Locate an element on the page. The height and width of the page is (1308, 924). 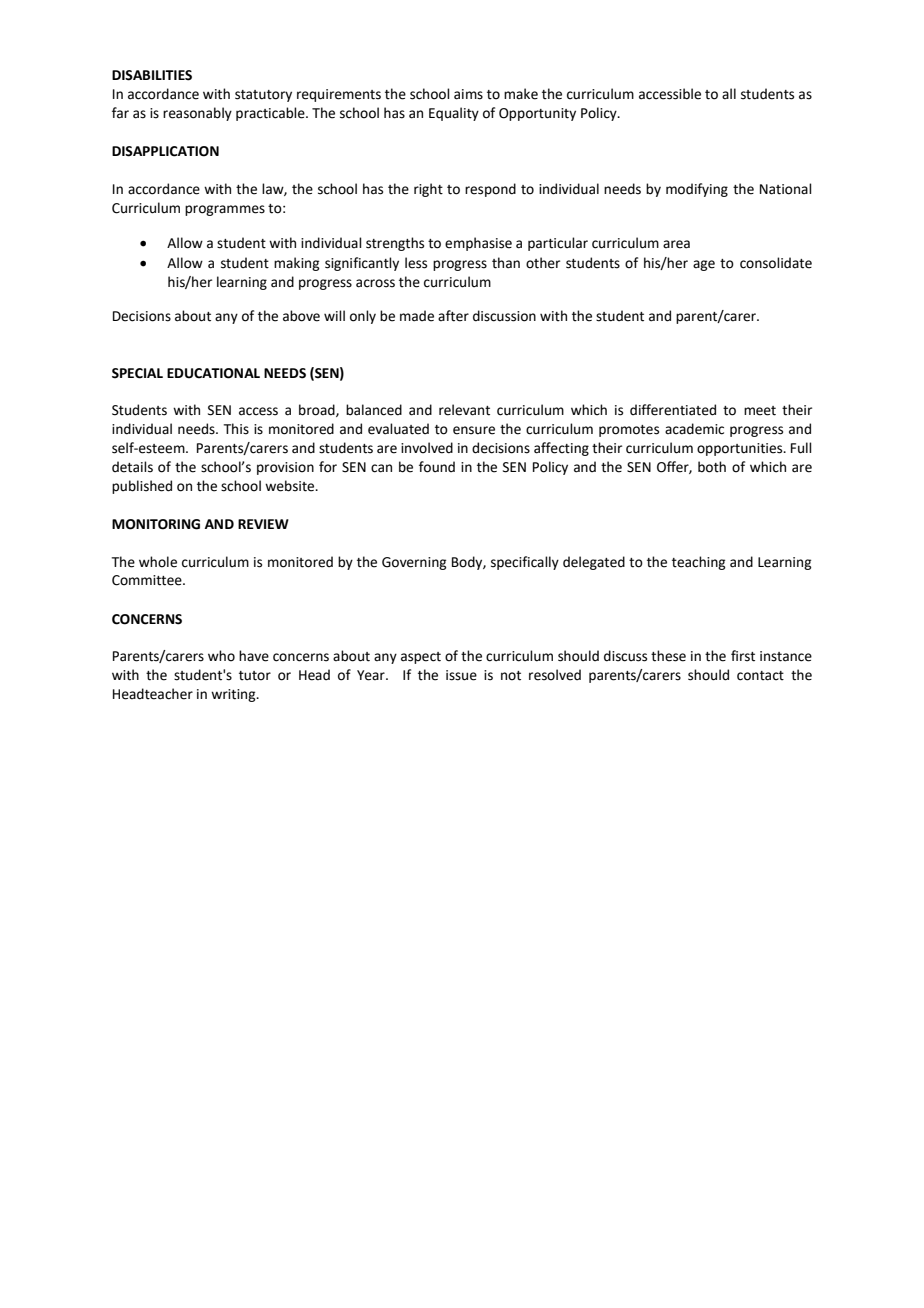
writing is located at coordinates (234, 695).
